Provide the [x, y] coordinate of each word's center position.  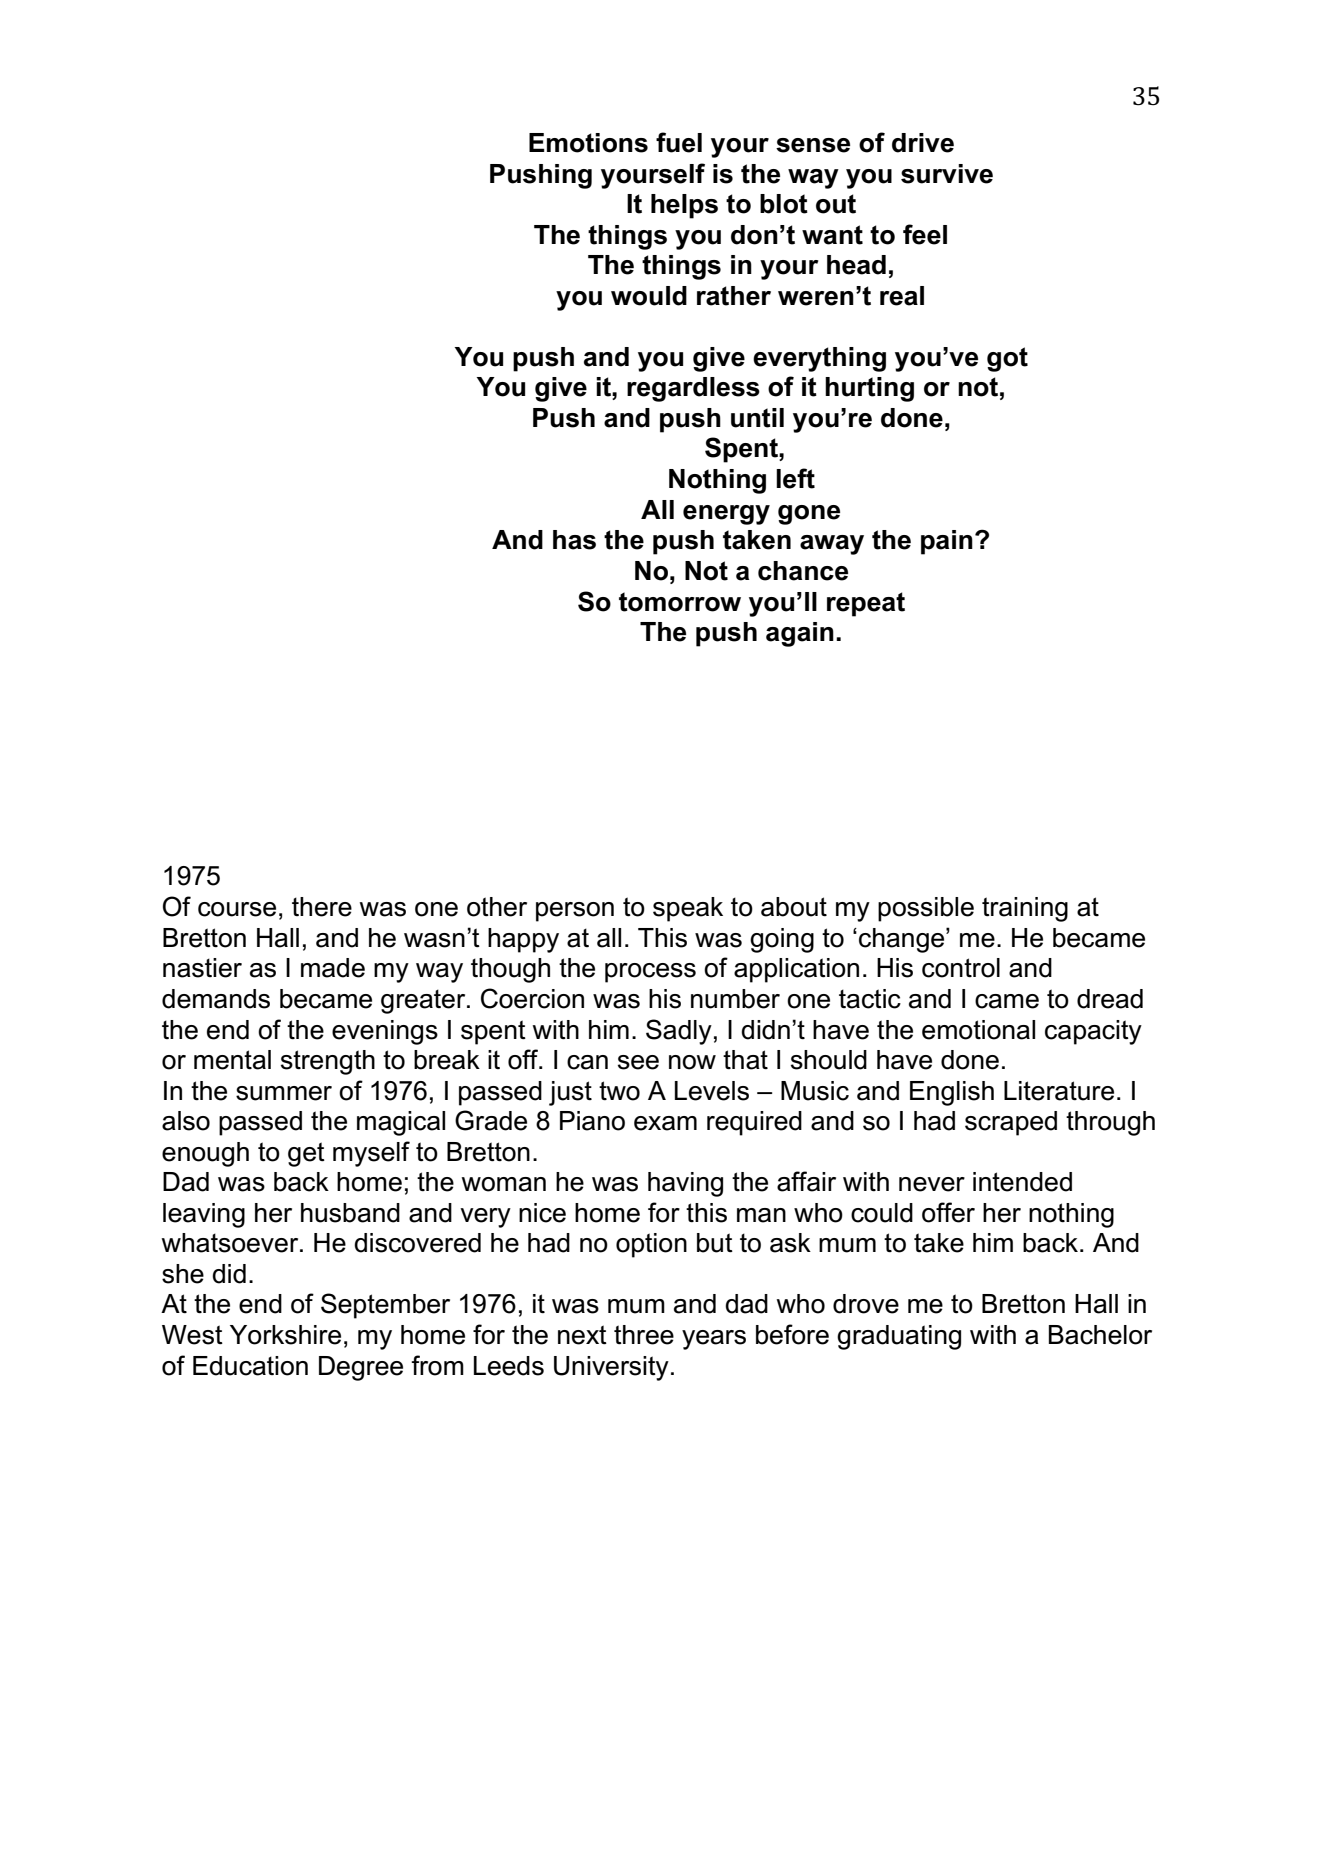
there [322, 907]
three [644, 1335]
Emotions [588, 143]
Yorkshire [285, 1335]
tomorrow [680, 602]
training [1025, 909]
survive [947, 174]
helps [684, 206]
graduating [899, 1337]
